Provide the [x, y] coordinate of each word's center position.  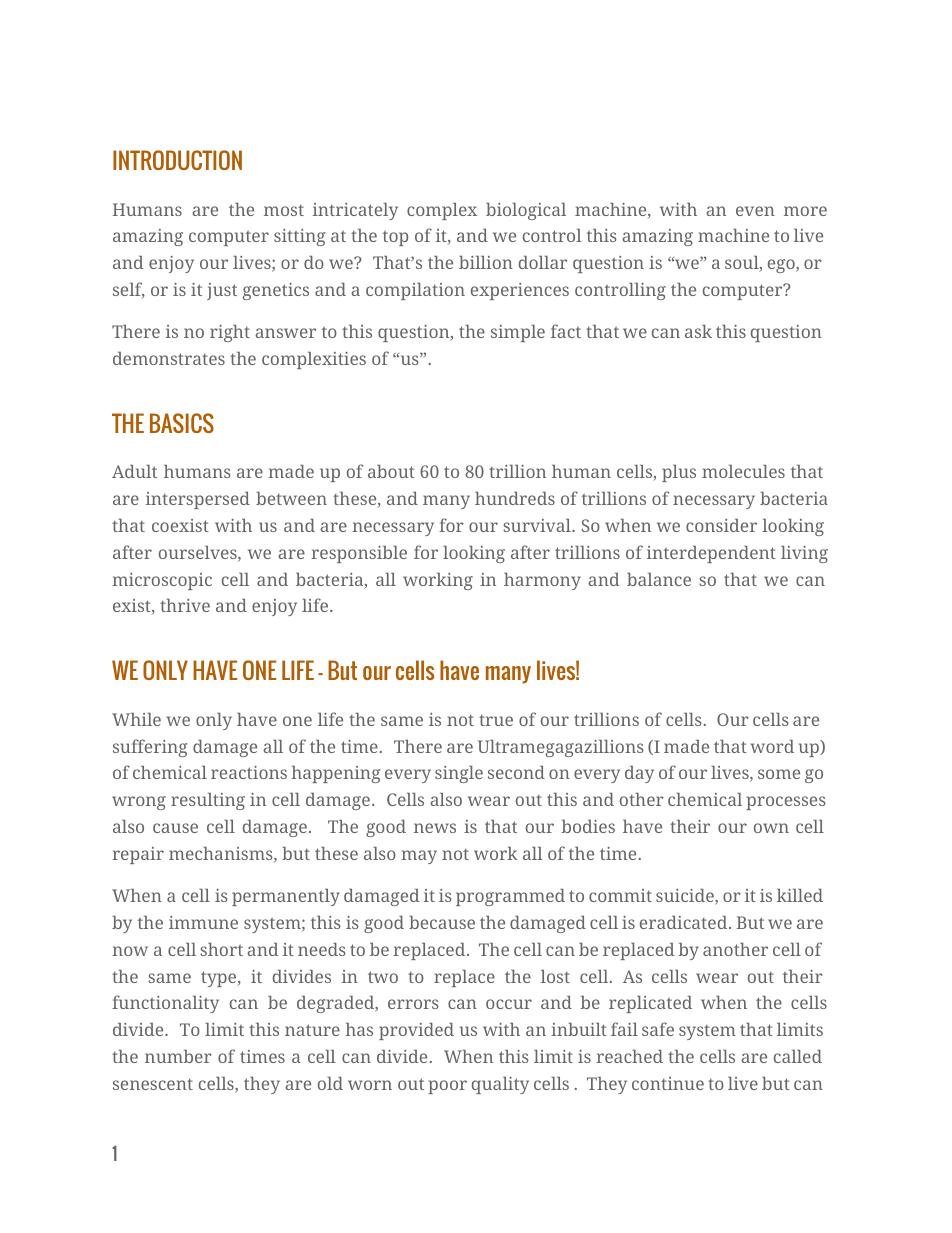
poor [447, 1087]
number [178, 1056]
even [755, 211]
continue [668, 1083]
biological [526, 211]
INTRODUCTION [177, 160]
